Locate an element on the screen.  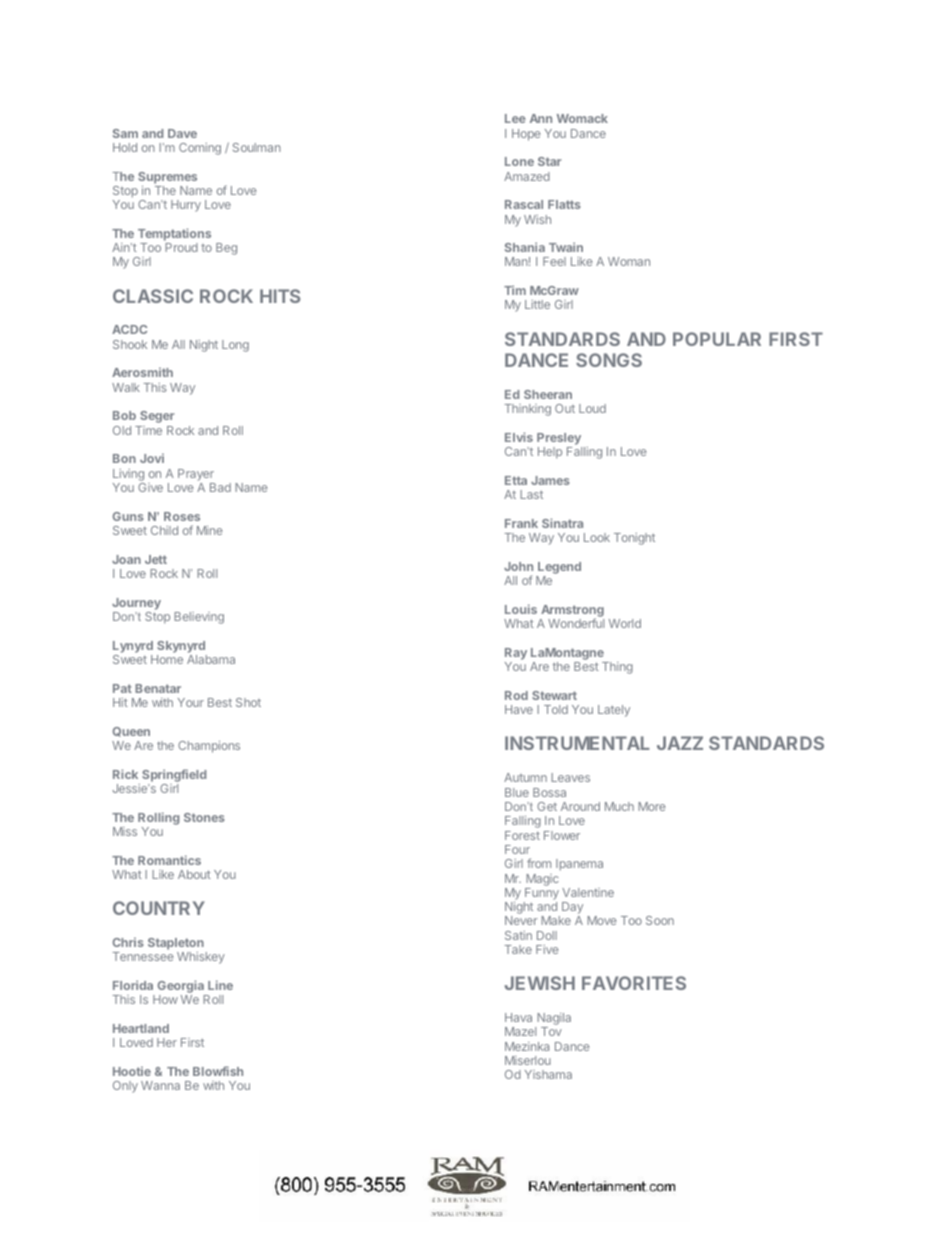
Lone is located at coordinates (519, 161).
